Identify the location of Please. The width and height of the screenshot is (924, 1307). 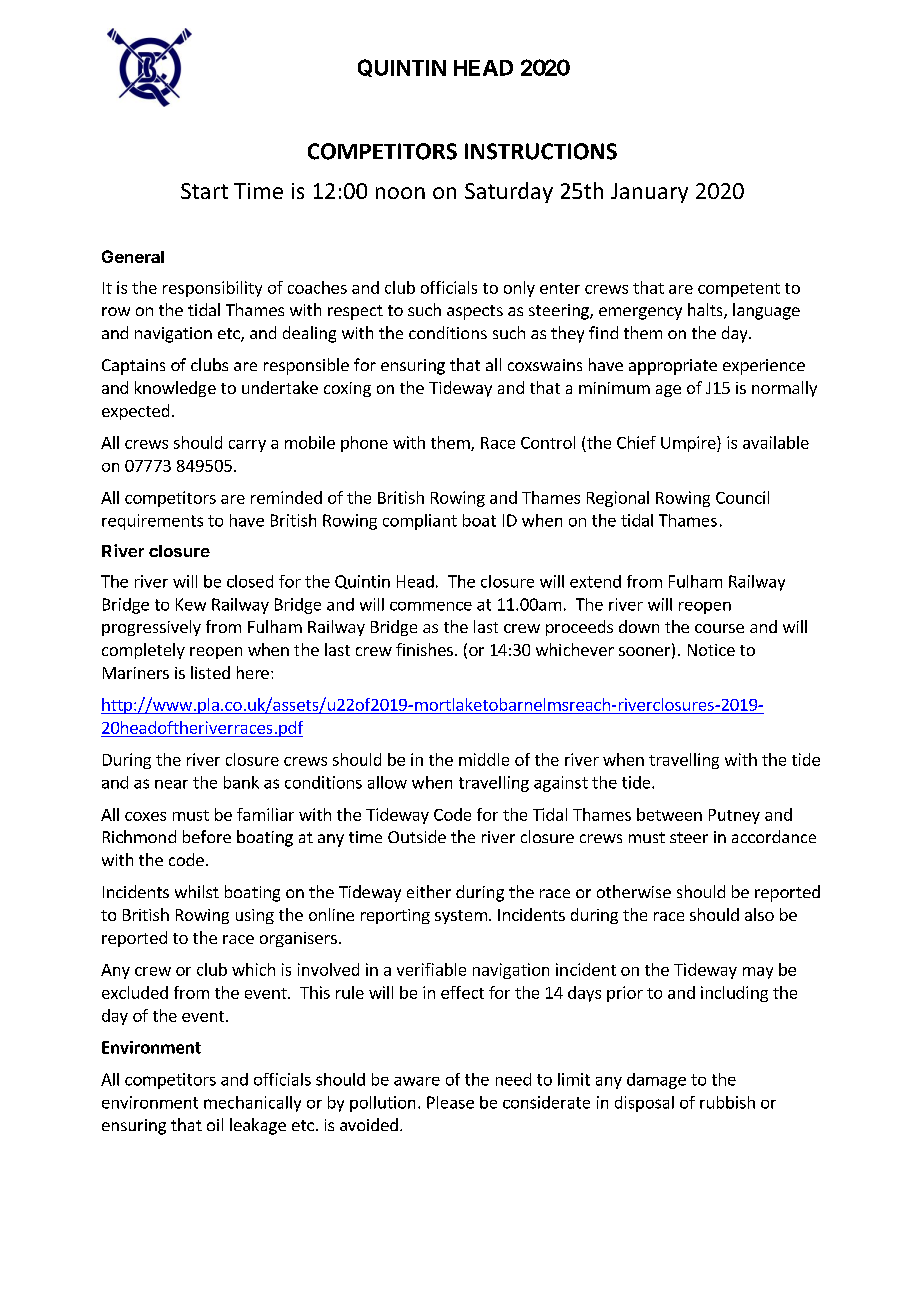
(450, 1102).
